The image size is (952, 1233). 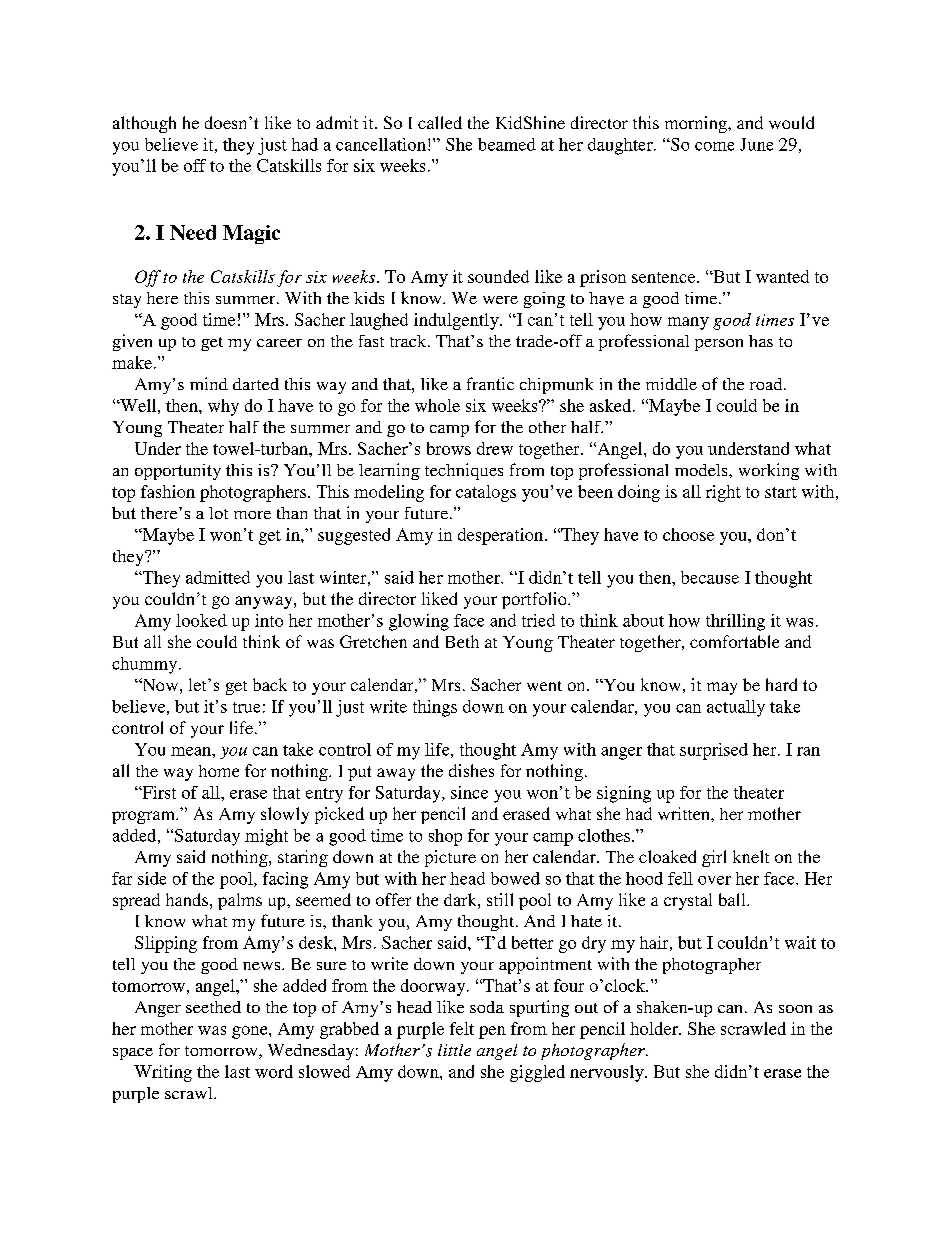 I want to click on although, so click(x=144, y=124).
